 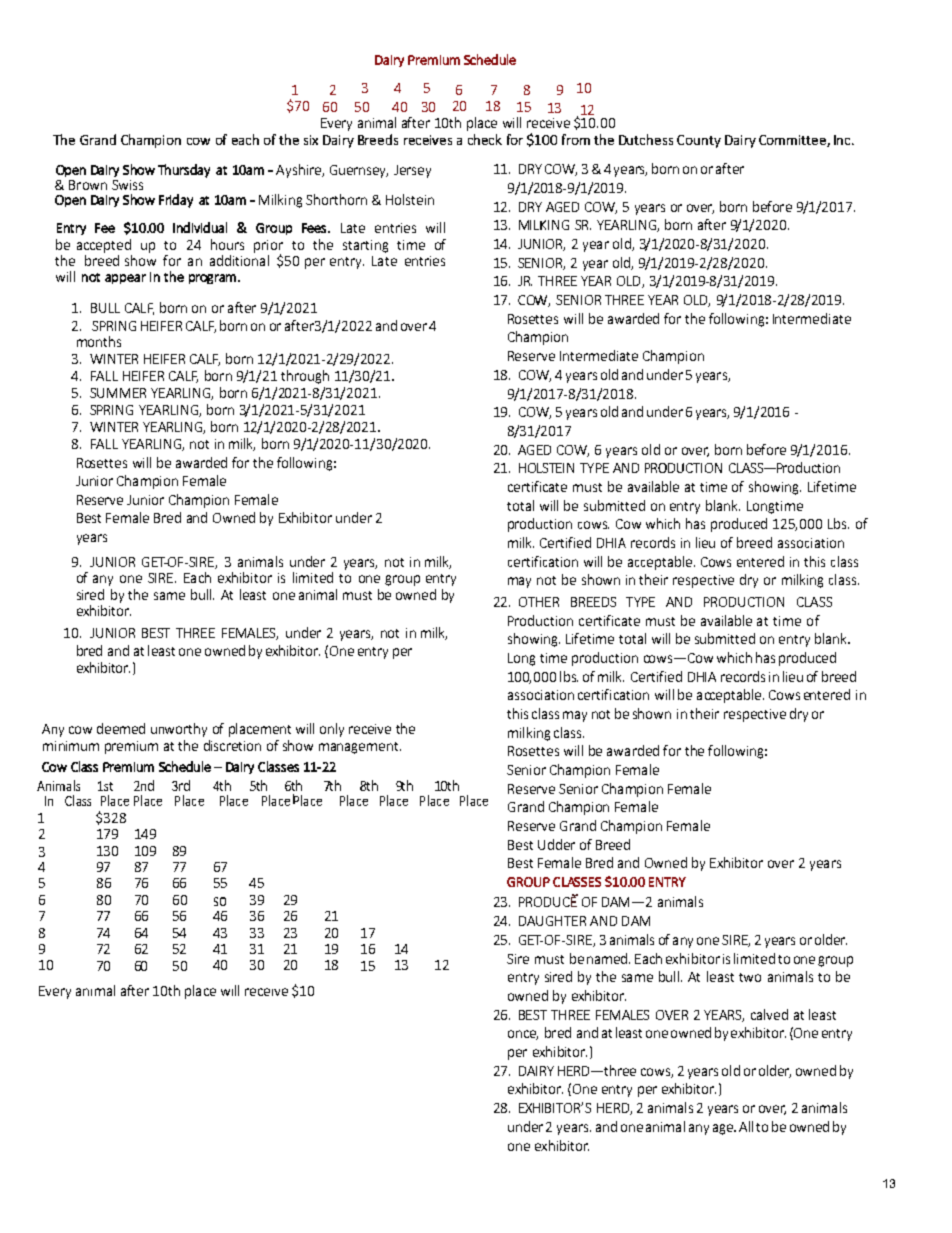 I want to click on County, so click(x=699, y=141).
